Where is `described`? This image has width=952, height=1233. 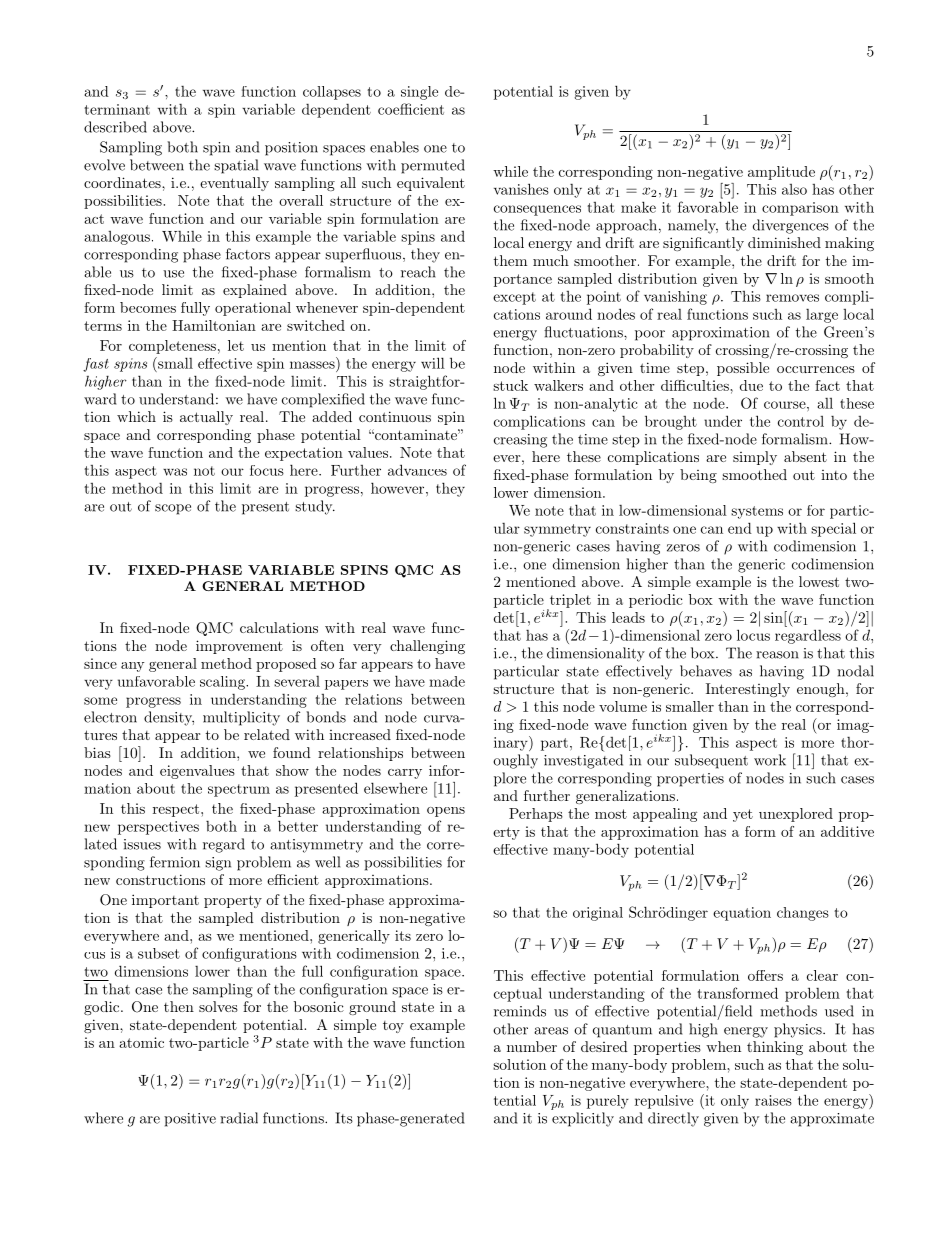 described is located at coordinates (115, 127).
